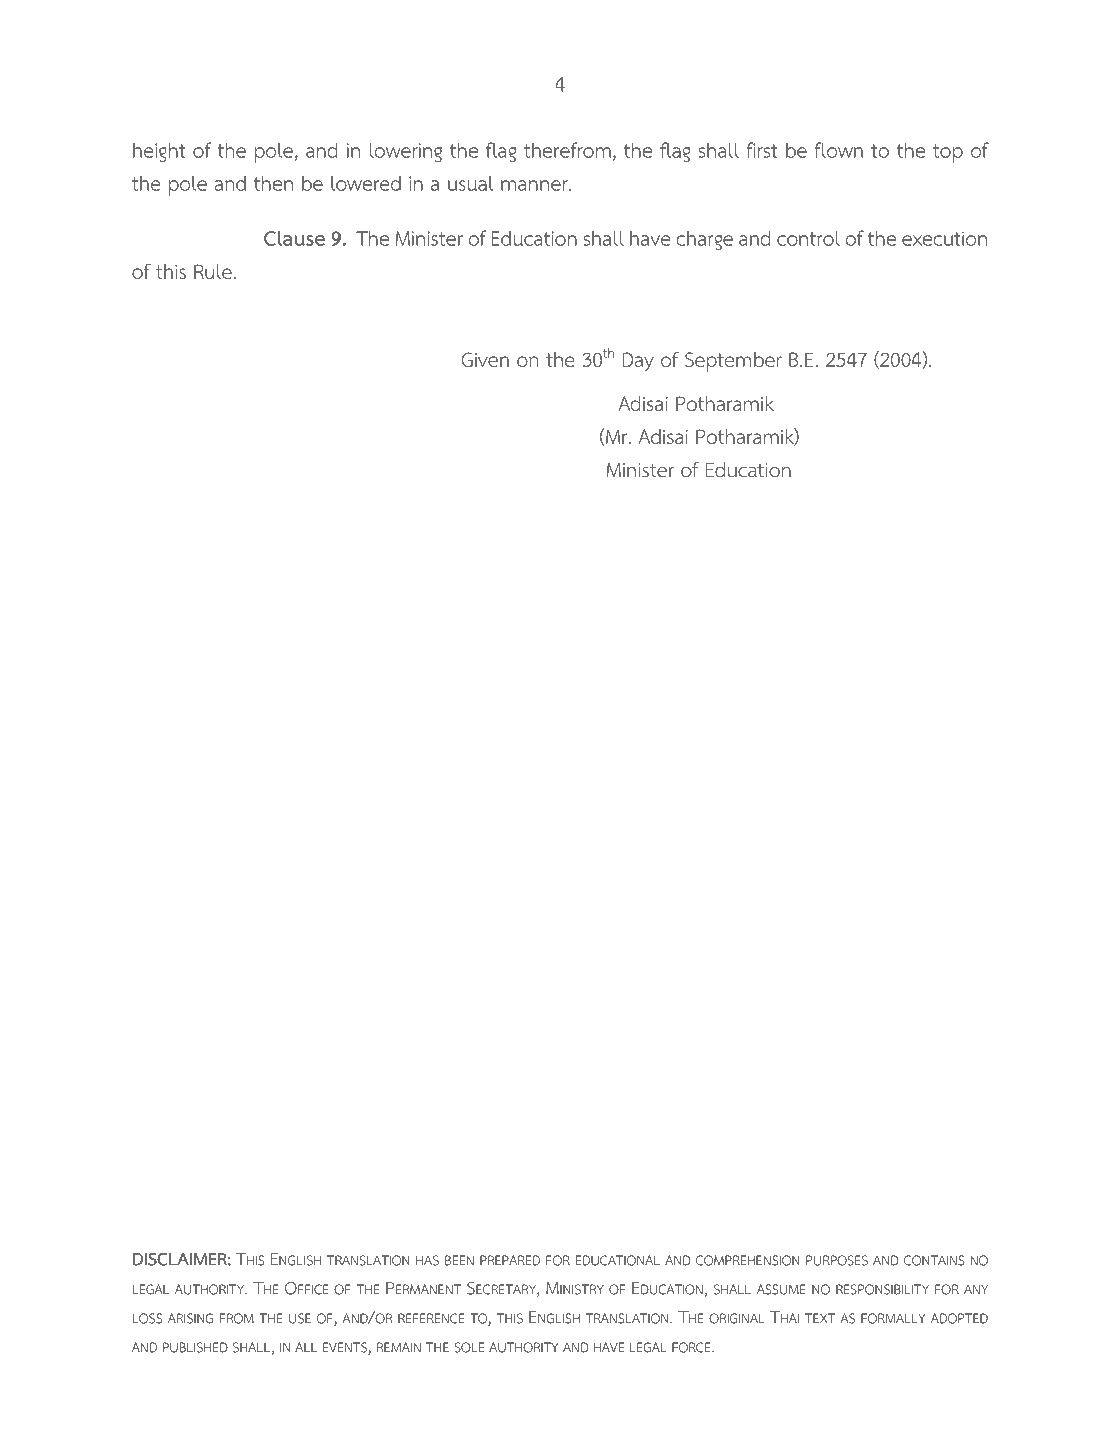 This screenshot has height=1449, width=1120. I want to click on PURPOSES, so click(837, 1260).
